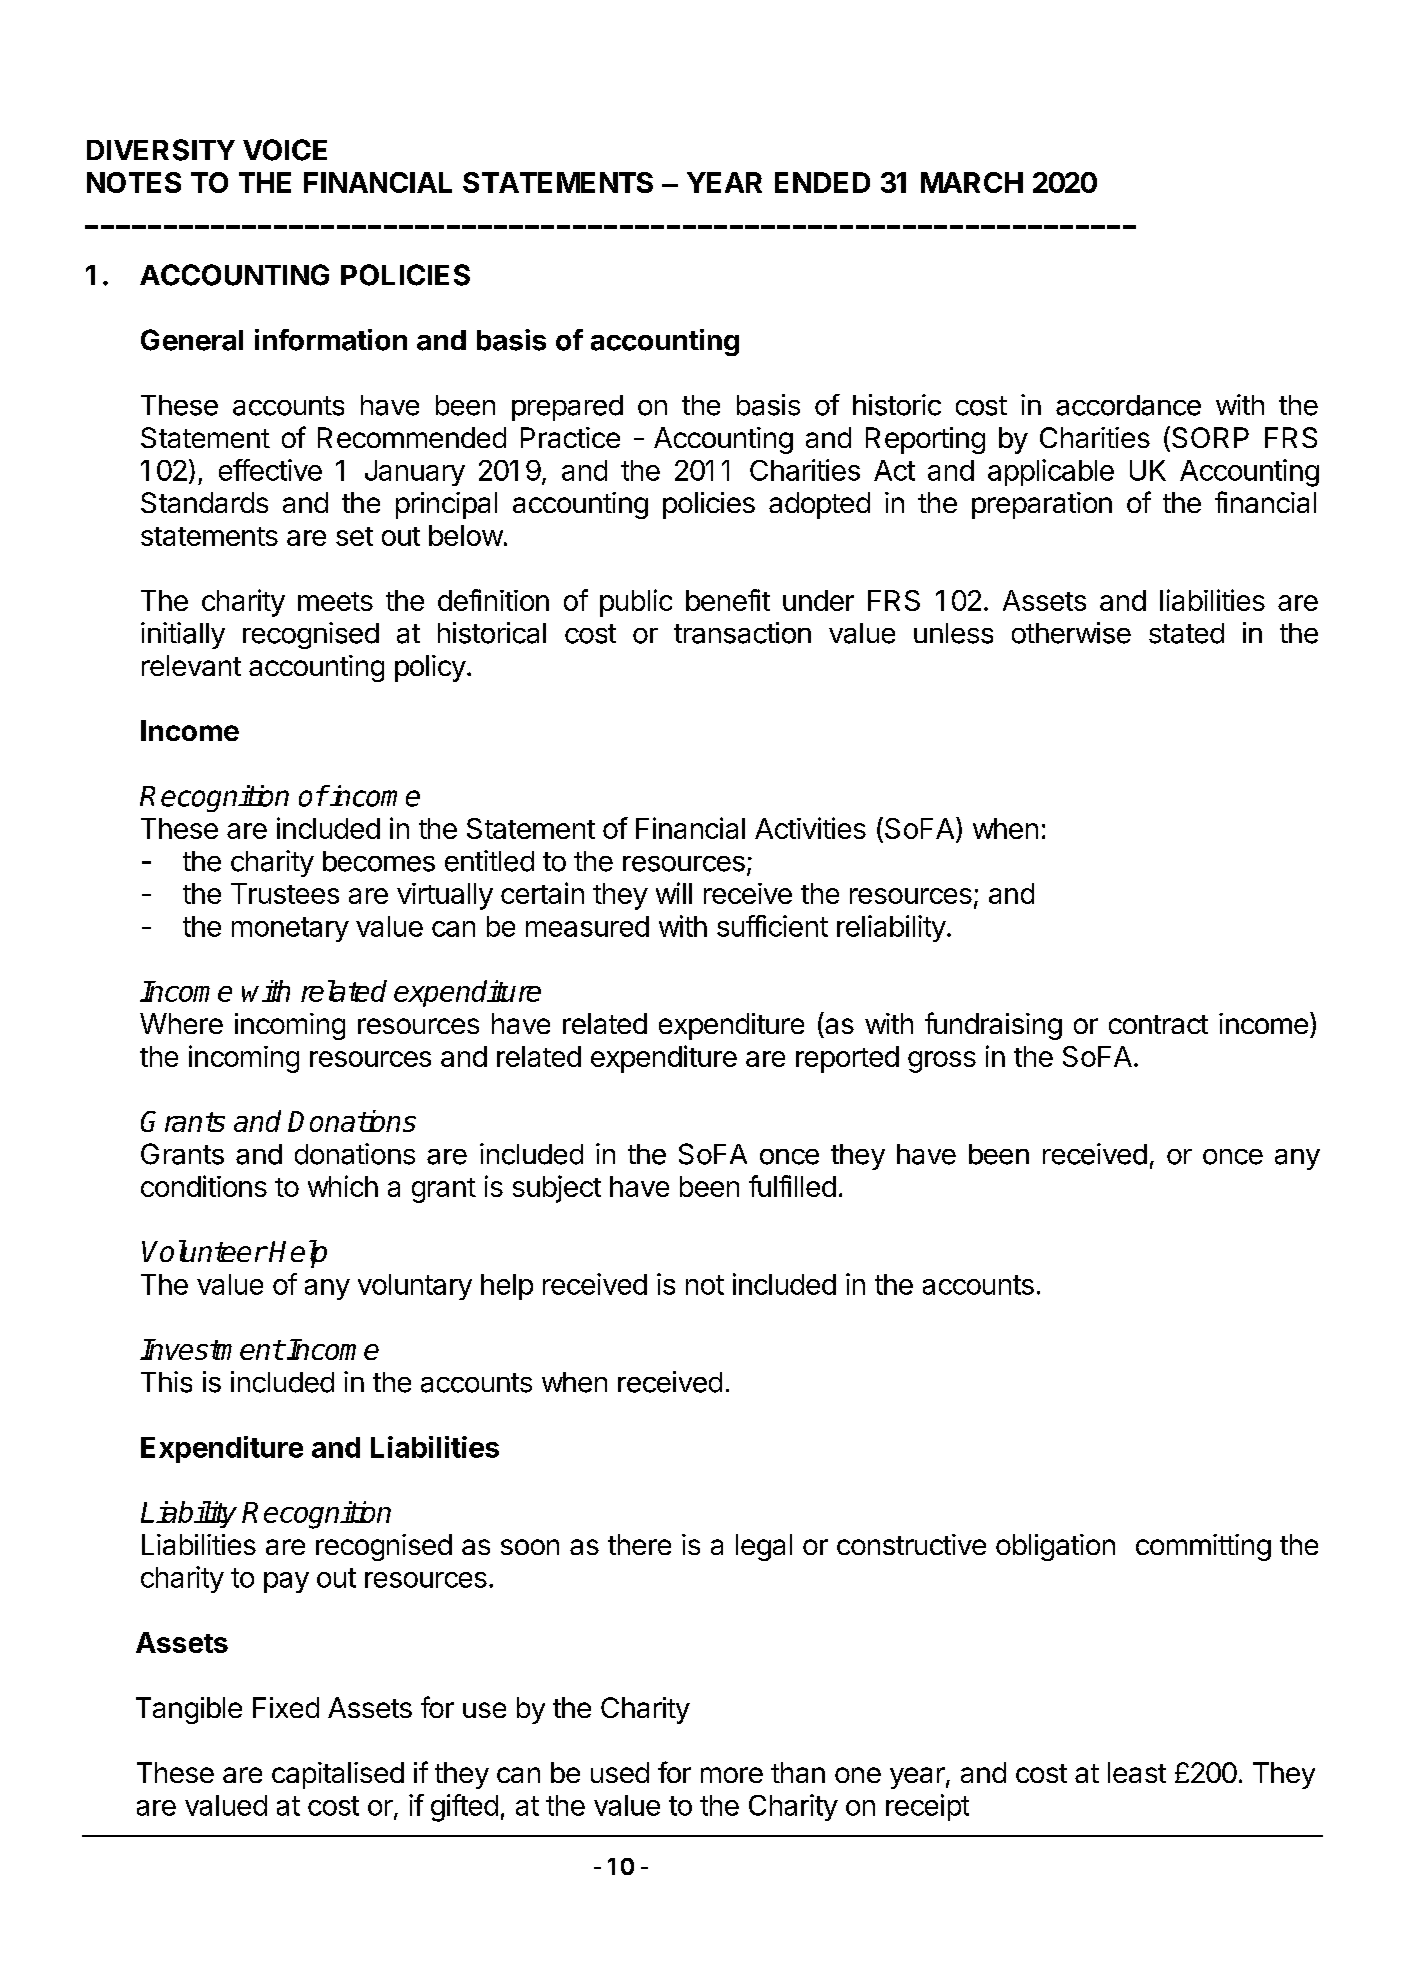  What do you see at coordinates (993, 1026) in the document?
I see `fundraising` at bounding box center [993, 1026].
